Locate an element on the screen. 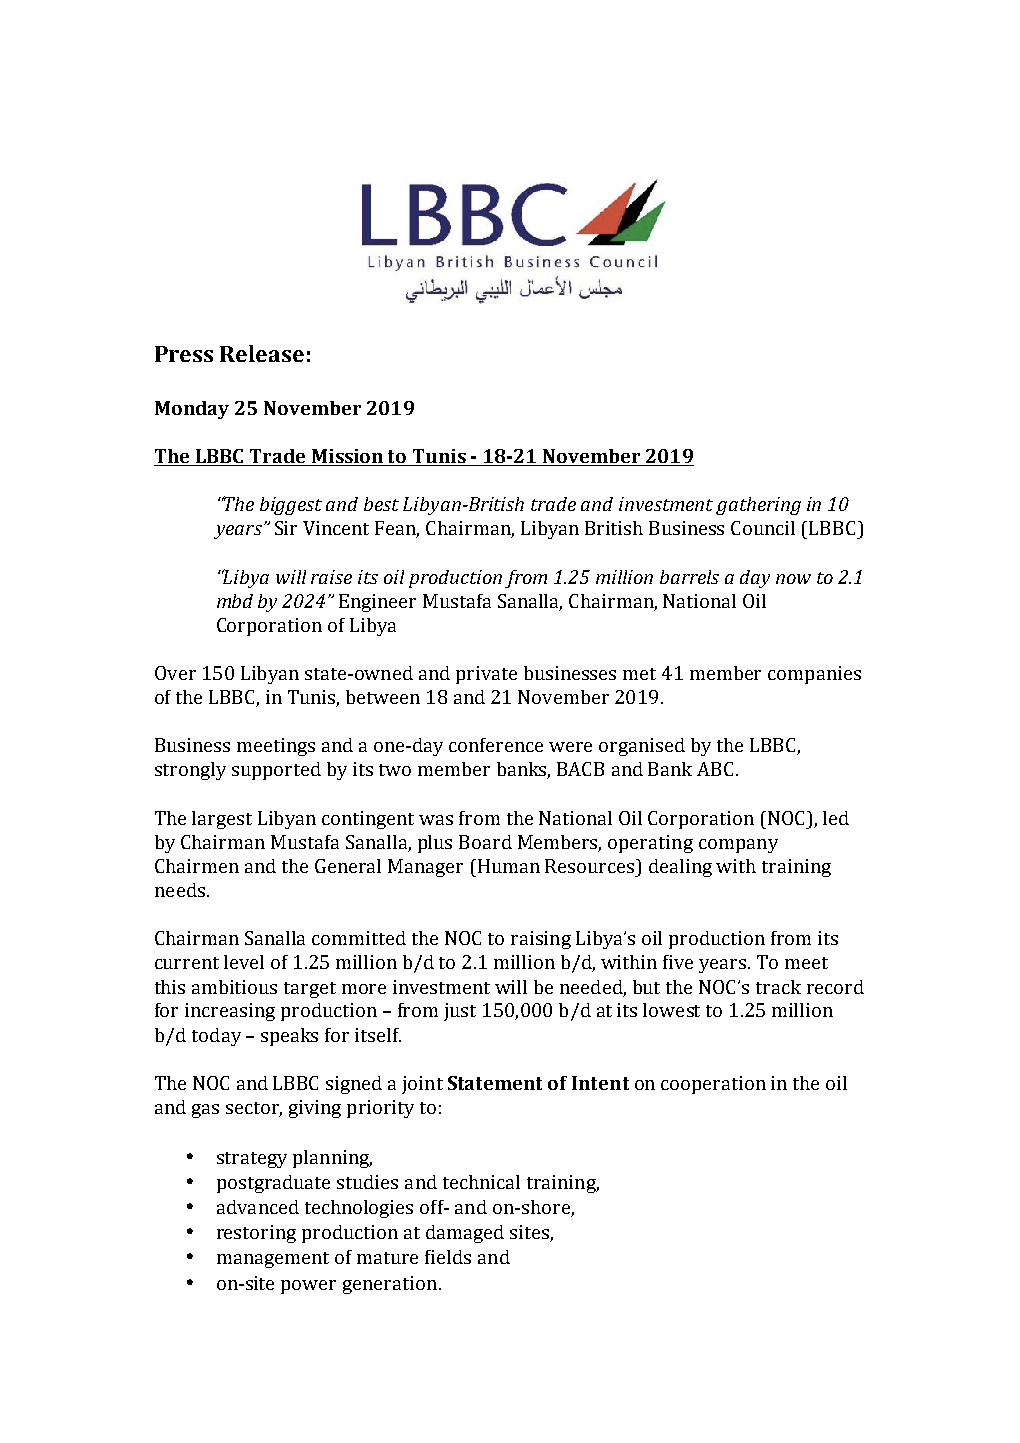  Mission is located at coordinates (347, 457).
